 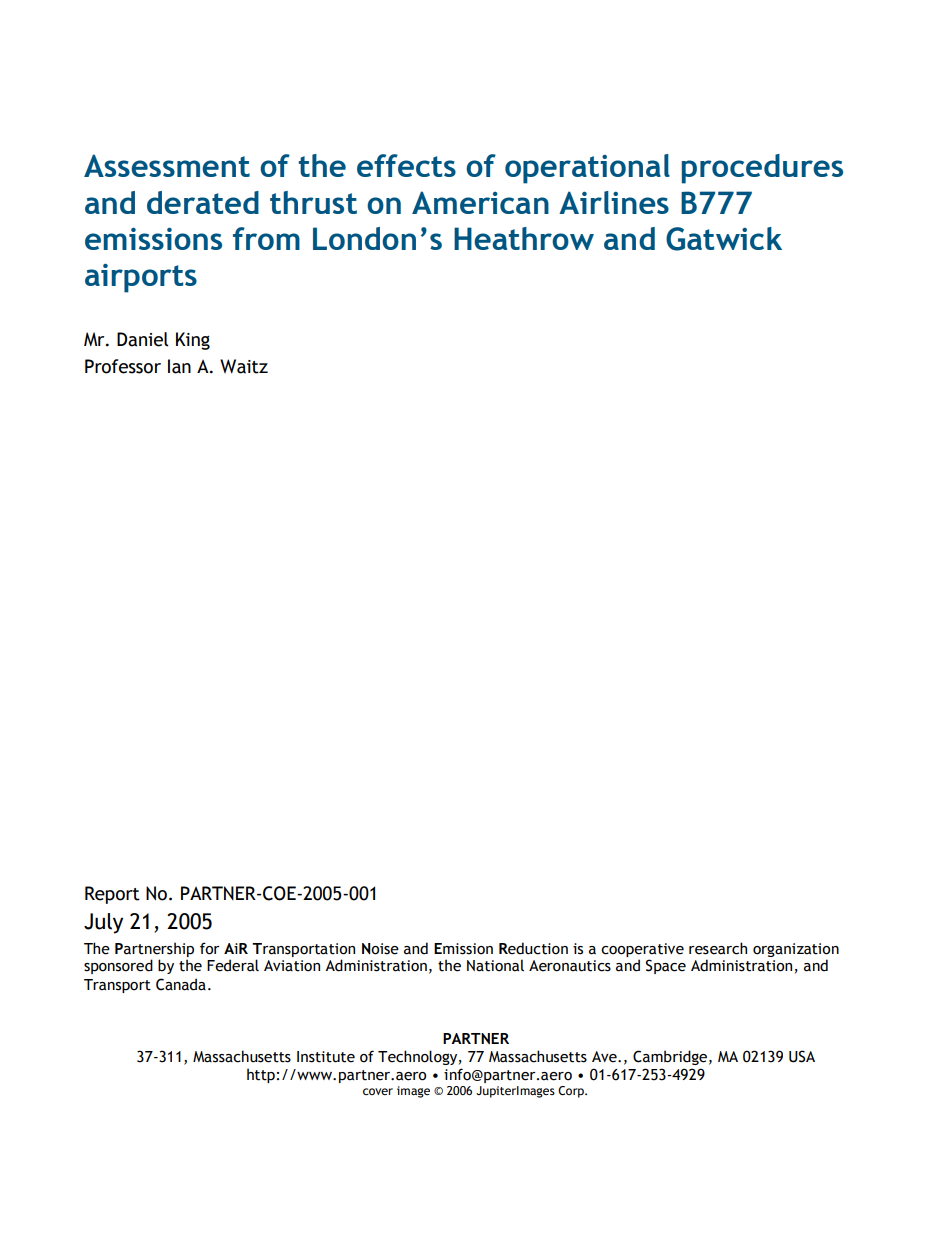 I want to click on Ian, so click(x=179, y=366).
